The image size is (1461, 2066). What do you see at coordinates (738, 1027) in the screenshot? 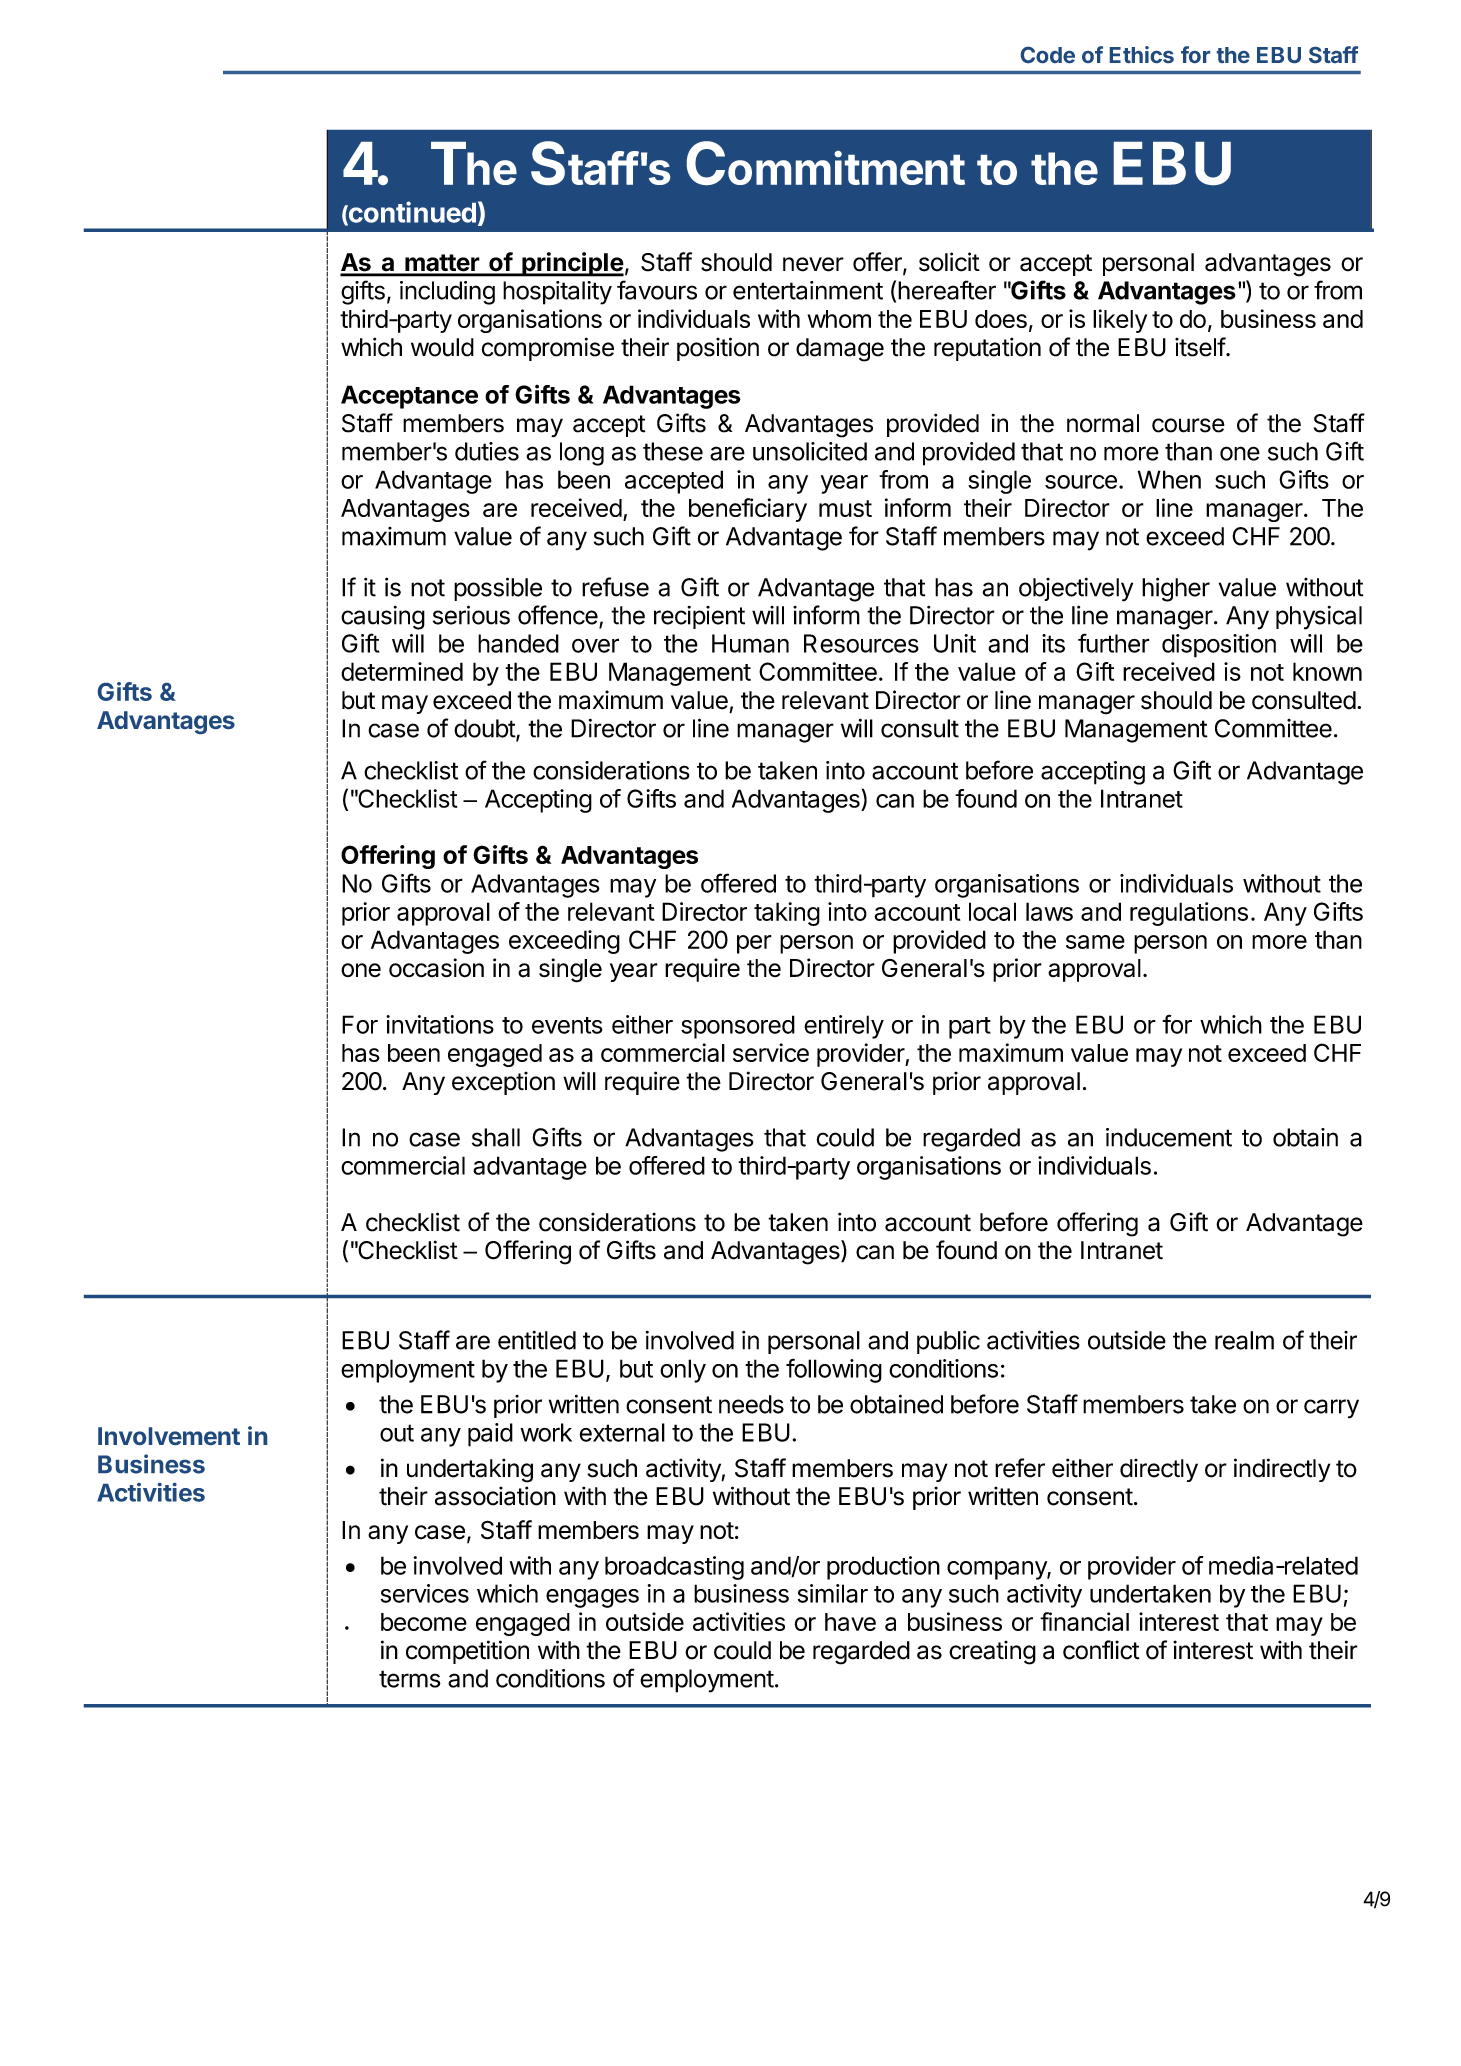
I see `sponsored` at bounding box center [738, 1027].
